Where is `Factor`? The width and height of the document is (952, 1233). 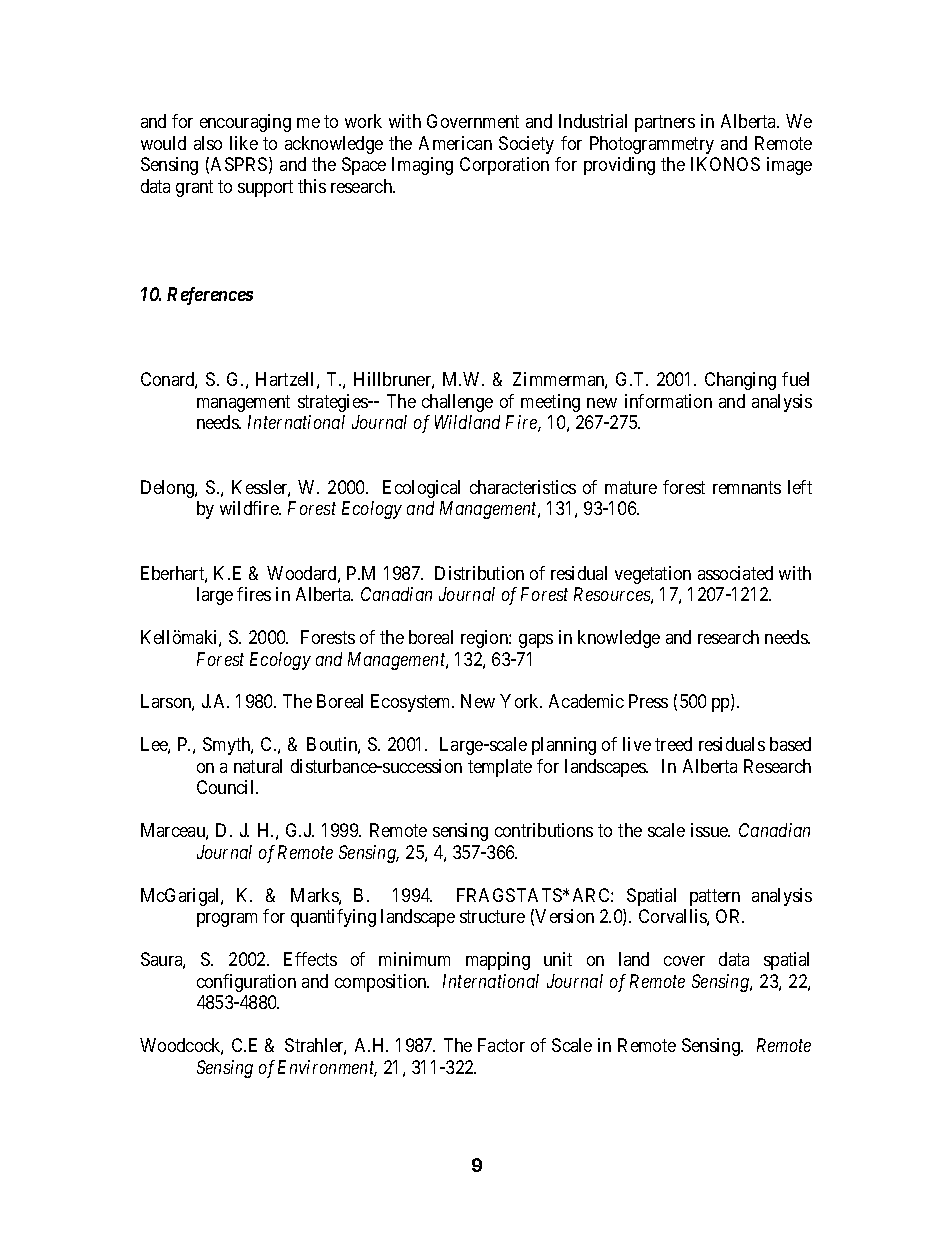
Factor is located at coordinates (501, 1045).
